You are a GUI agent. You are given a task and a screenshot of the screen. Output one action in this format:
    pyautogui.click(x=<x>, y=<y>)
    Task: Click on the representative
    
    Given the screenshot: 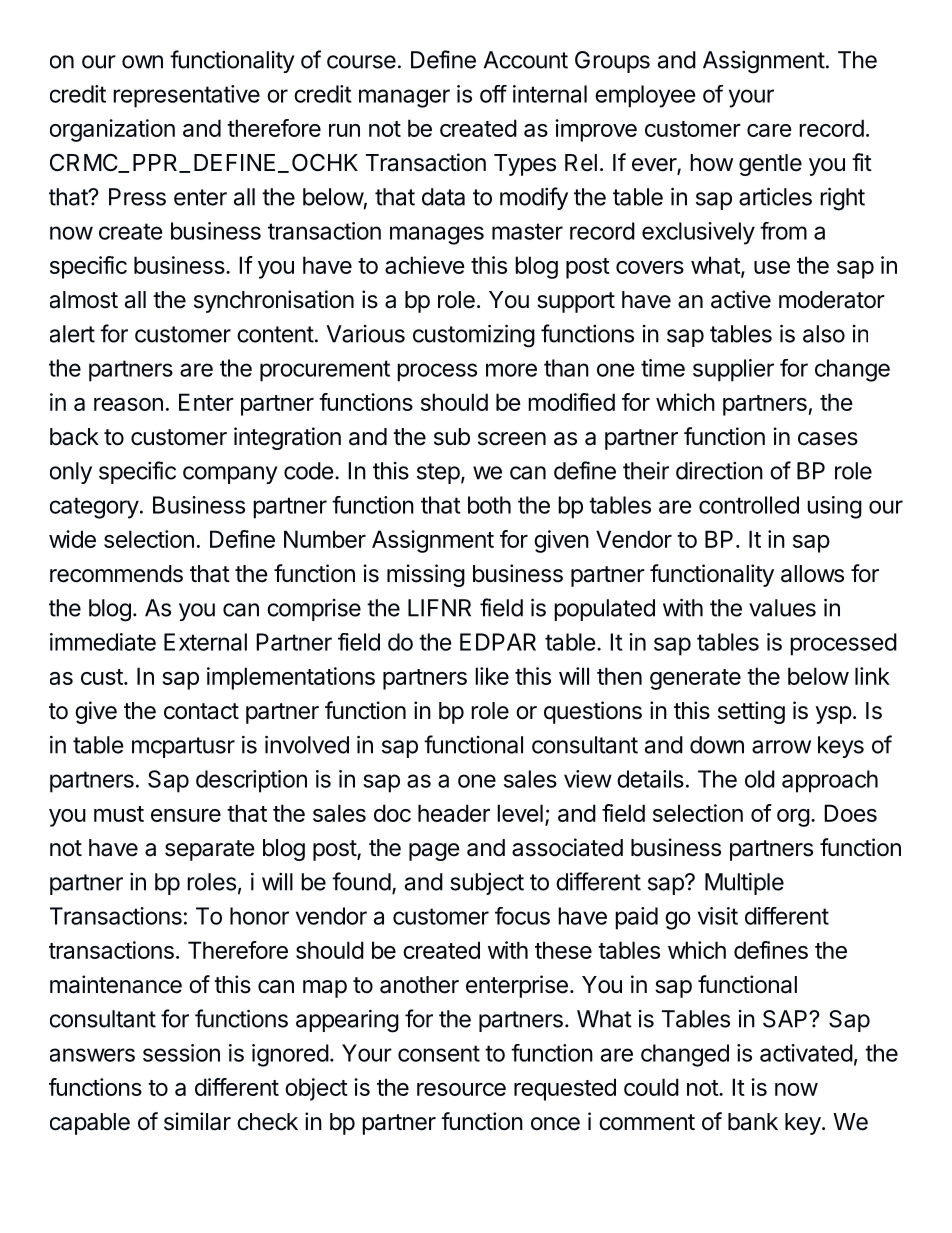 What is the action you would take?
    pyautogui.click(x=186, y=96)
